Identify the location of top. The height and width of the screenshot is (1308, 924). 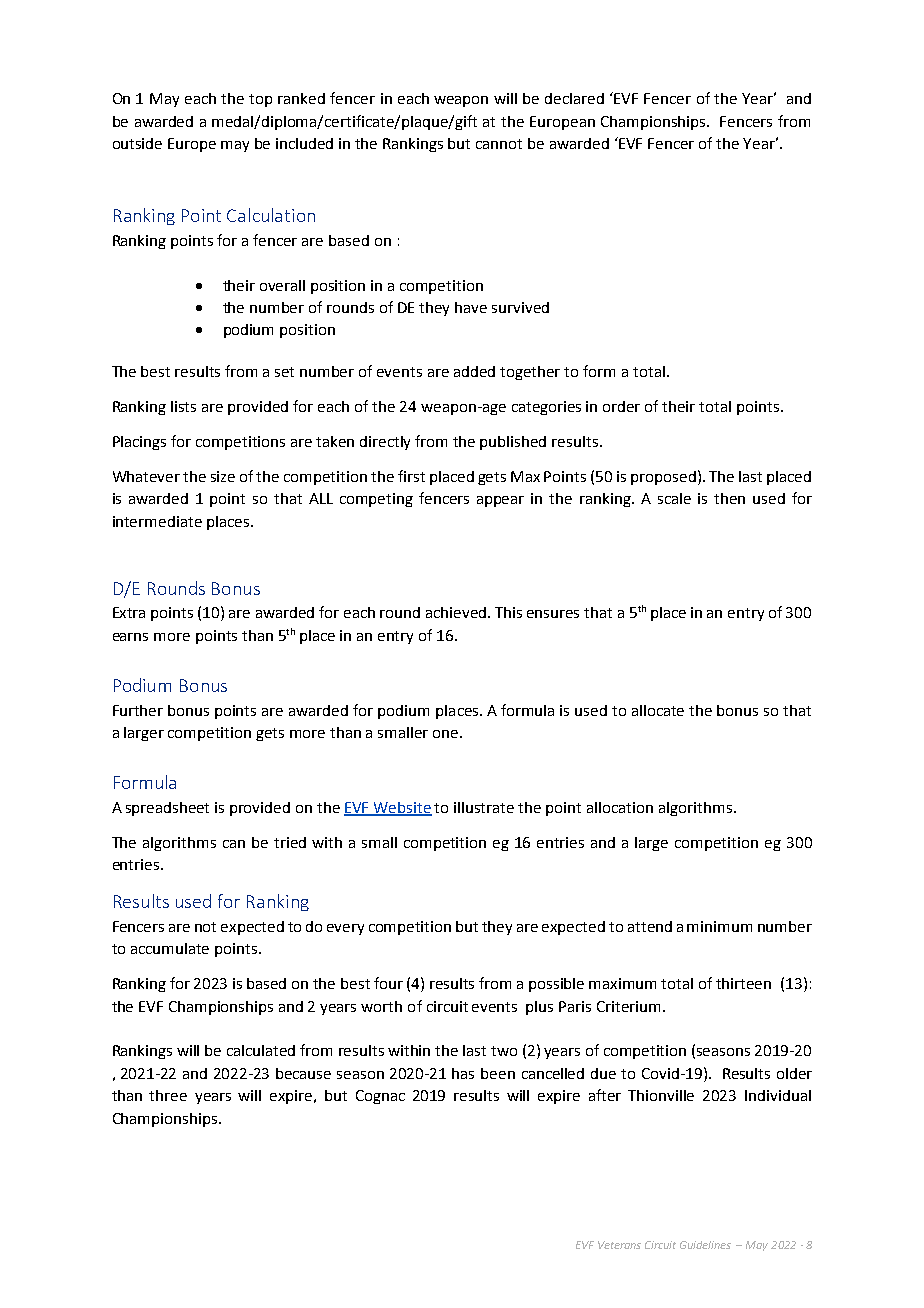
(260, 100).
